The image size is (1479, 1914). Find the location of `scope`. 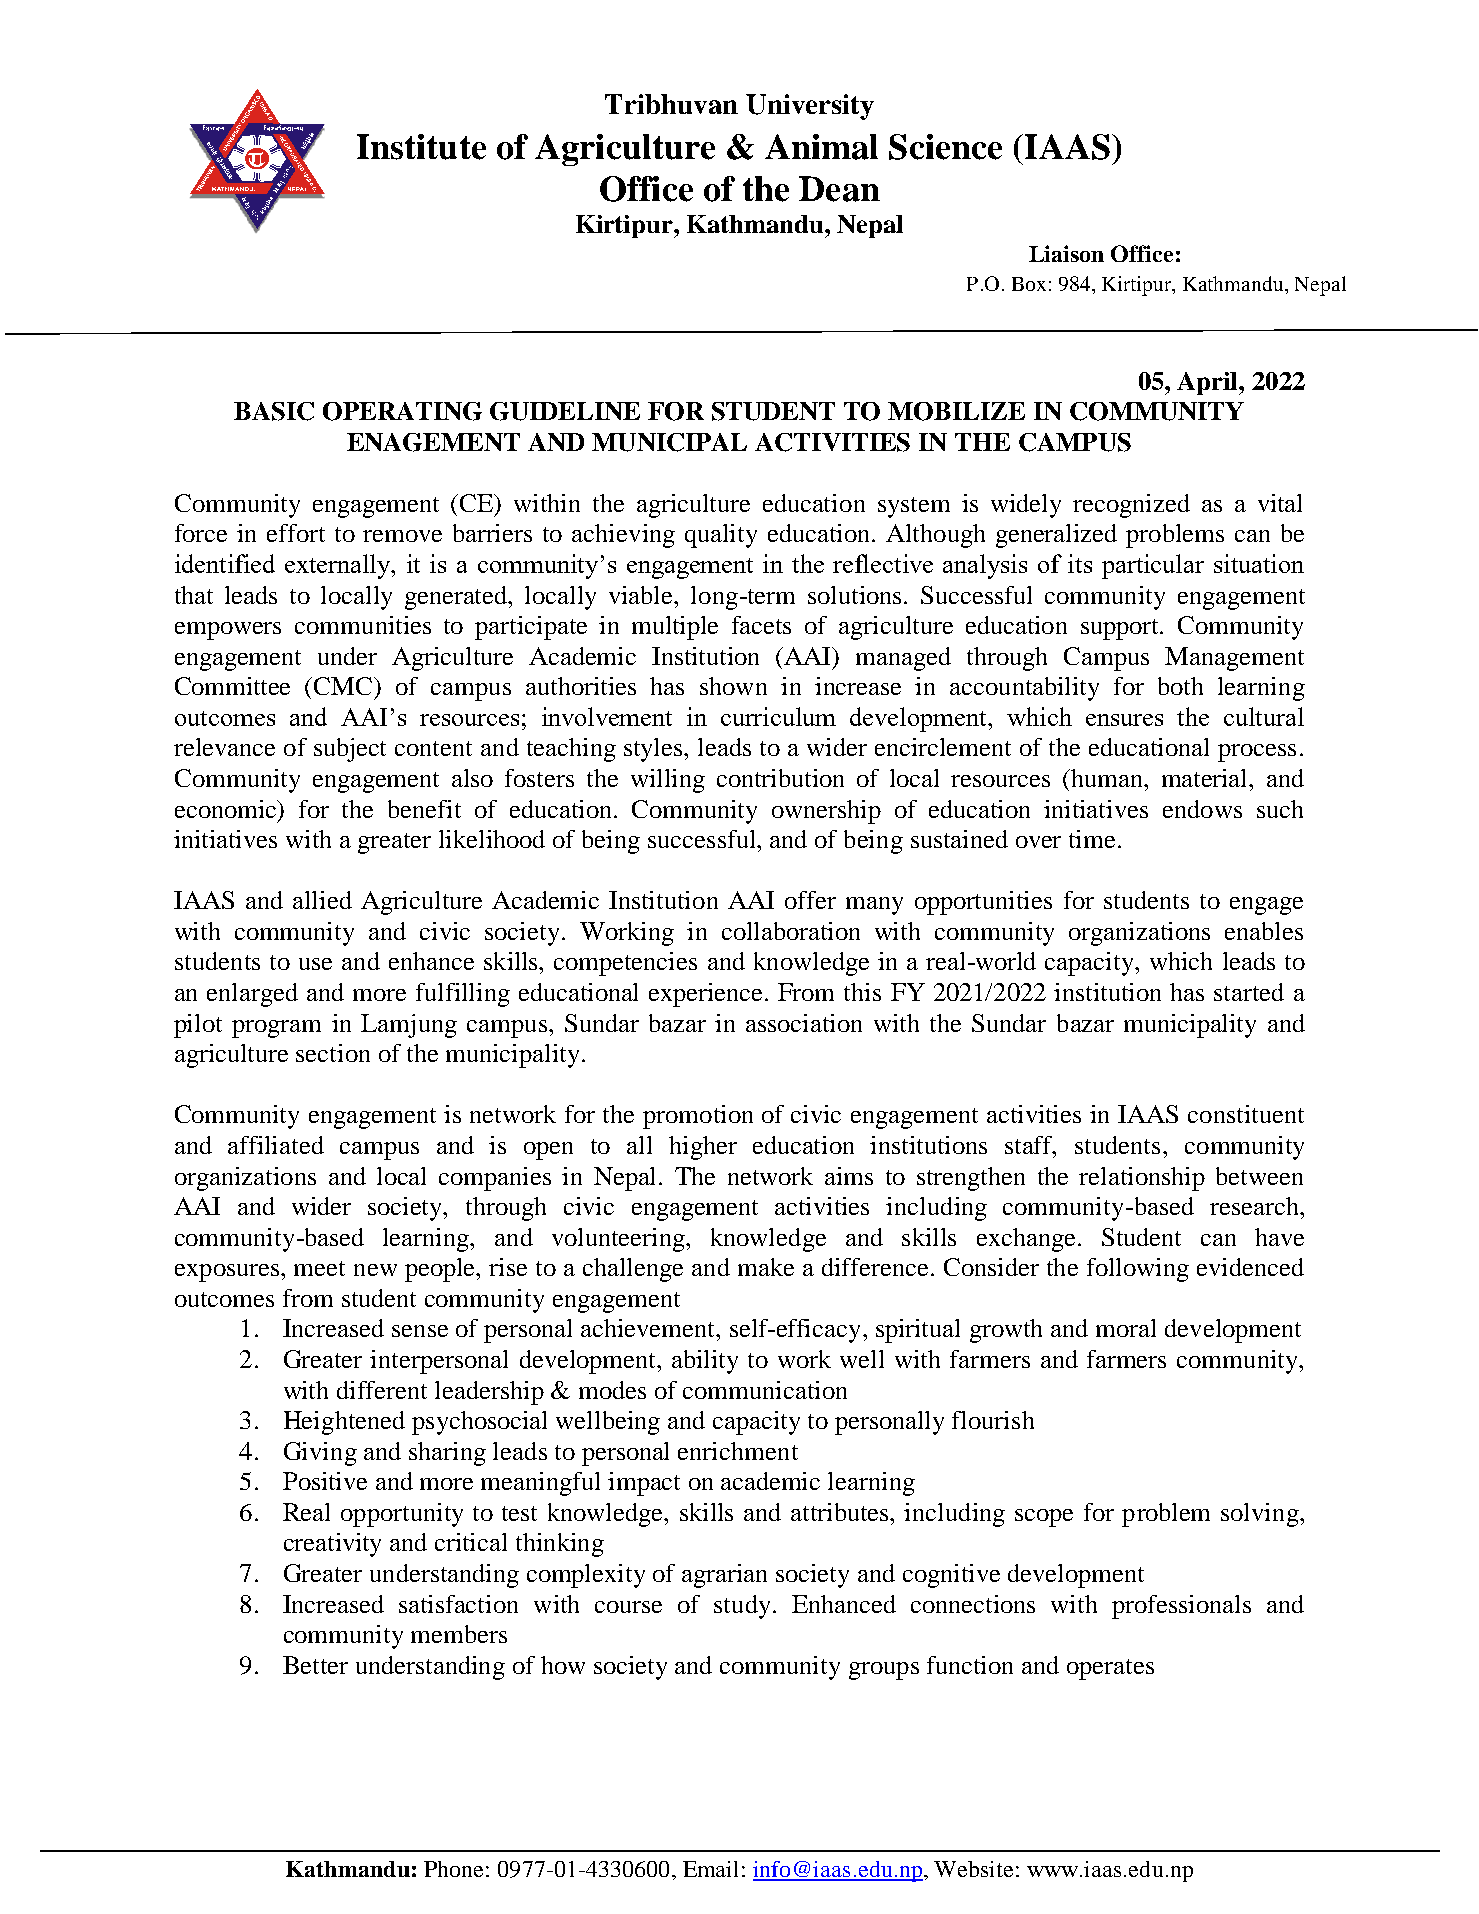

scope is located at coordinates (1044, 1518).
